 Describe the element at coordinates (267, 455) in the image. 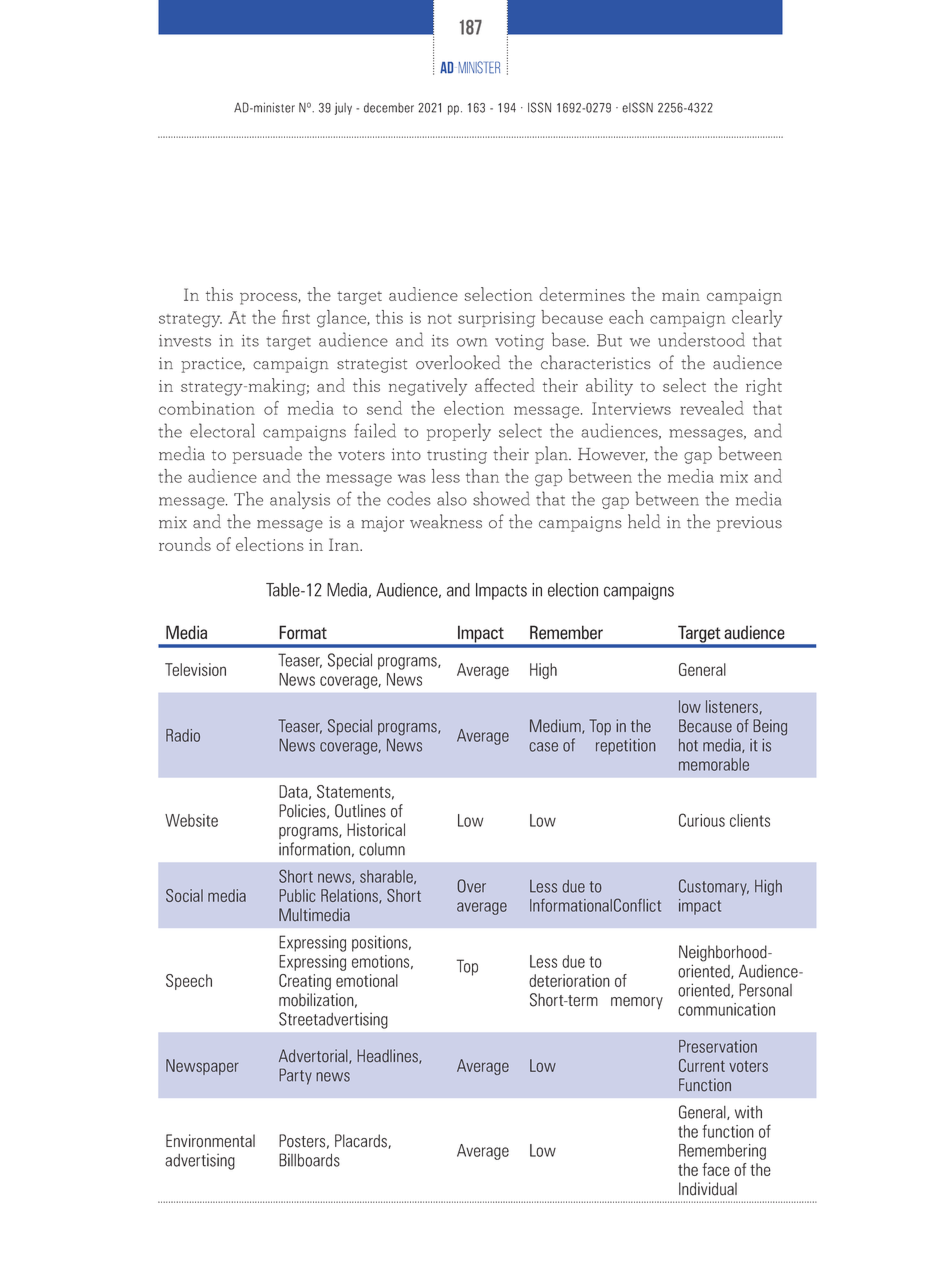

I see `persuade` at that location.
